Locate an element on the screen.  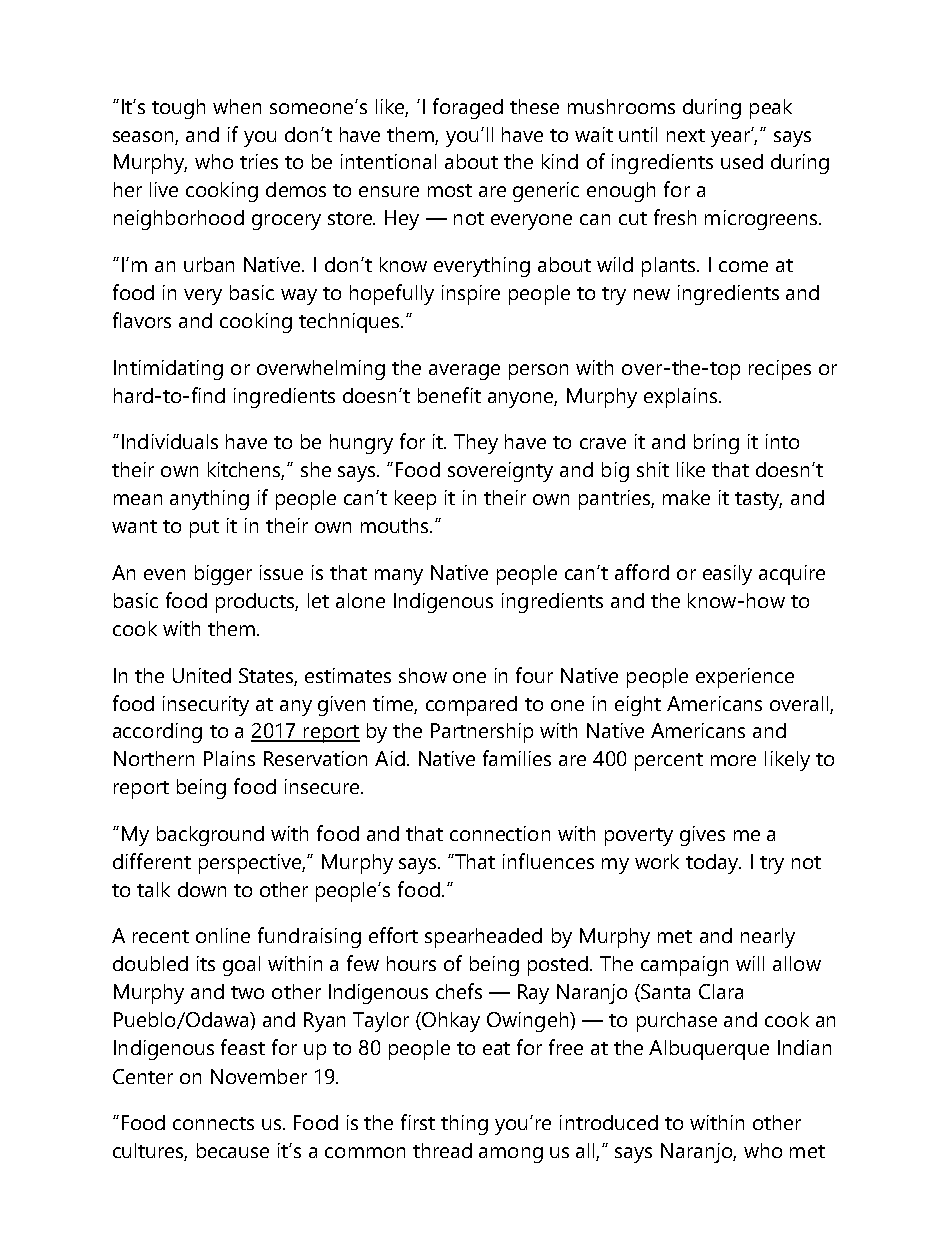
foraged is located at coordinates (468, 108).
